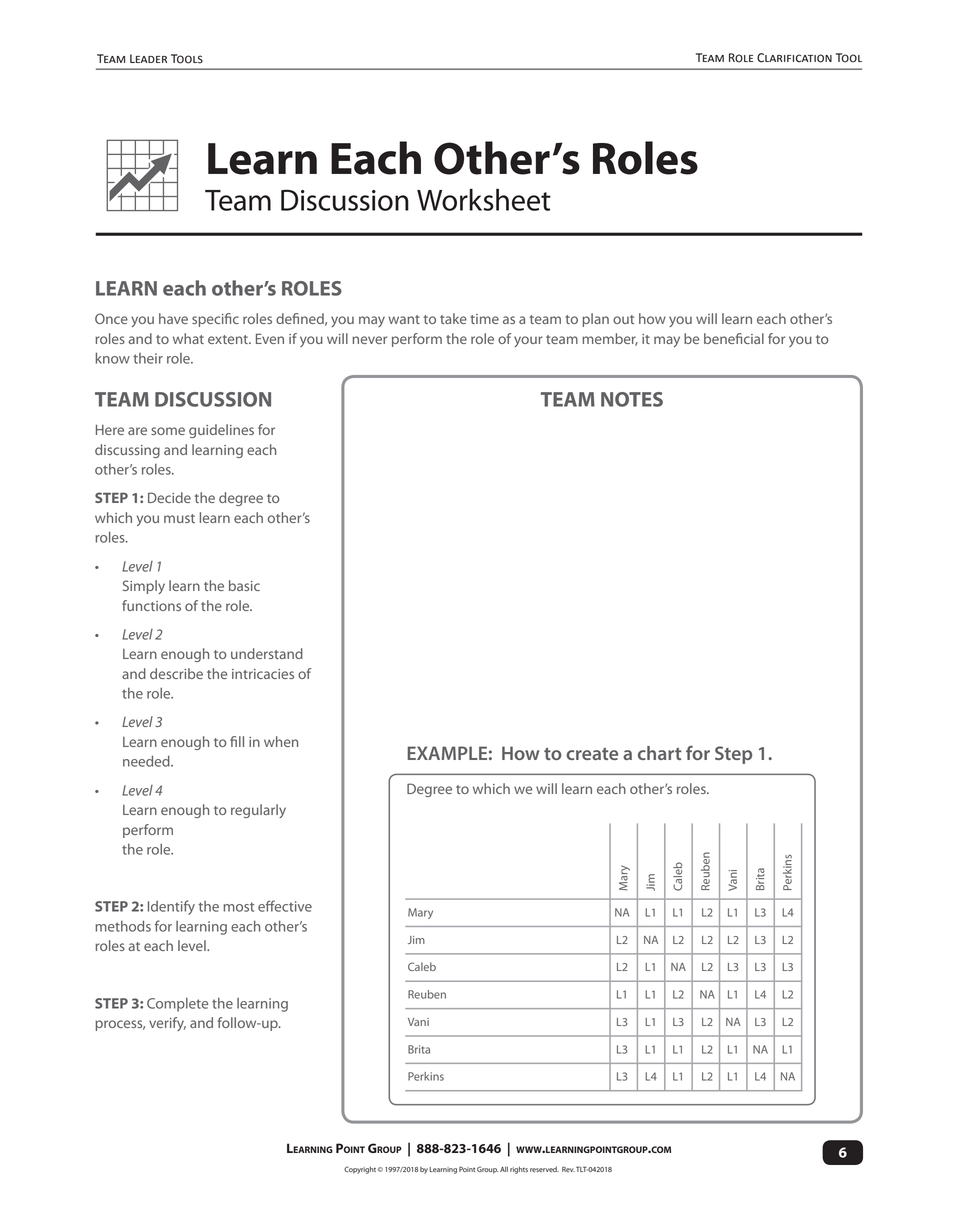  Describe the element at coordinates (794, 58) in the screenshot. I see `Clarification` at that location.
